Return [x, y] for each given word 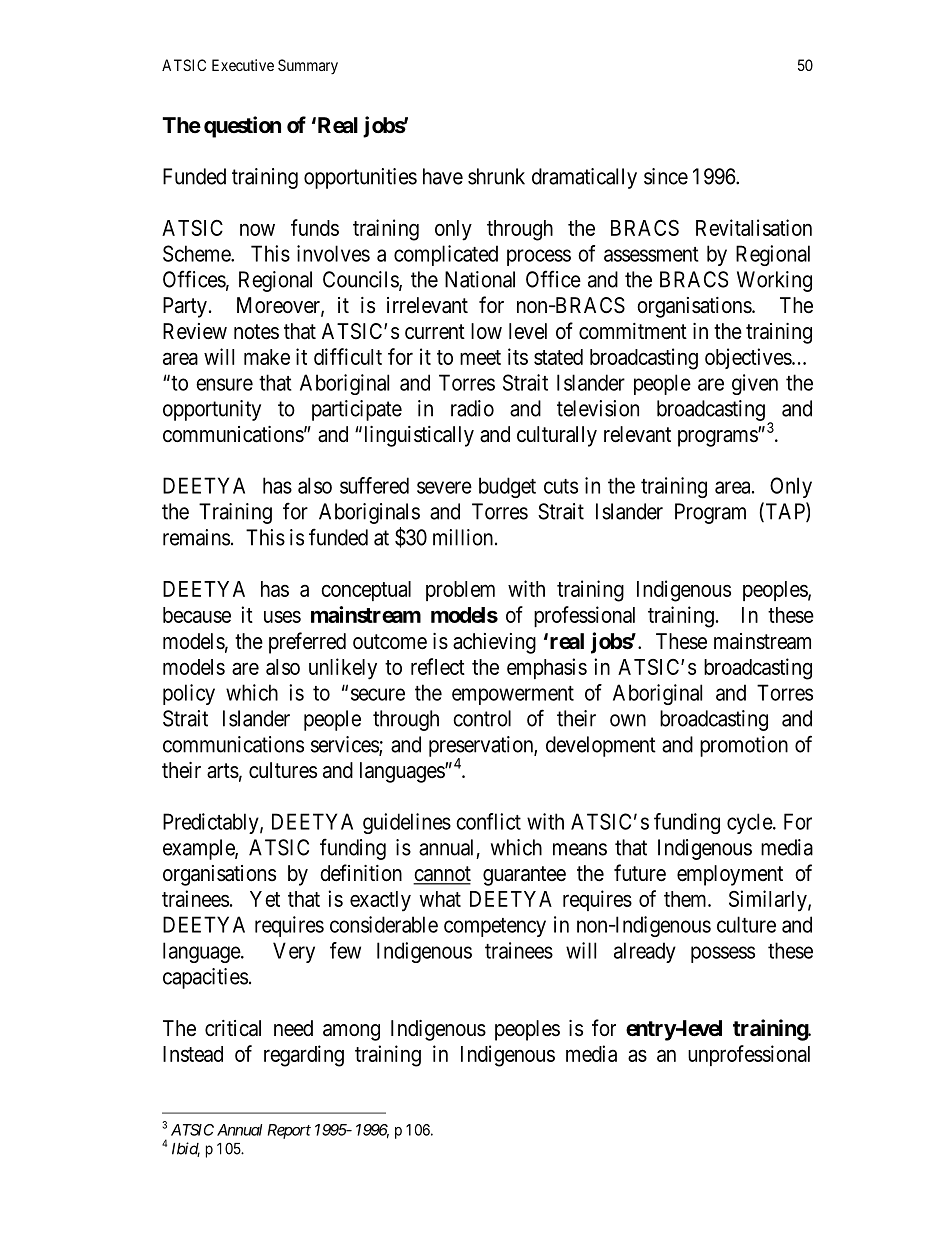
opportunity [212, 410]
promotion [744, 746]
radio [472, 408]
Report [289, 1131]
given [755, 384]
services [345, 745]
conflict [488, 821]
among [351, 1032]
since [666, 176]
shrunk [496, 176]
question [242, 127]
